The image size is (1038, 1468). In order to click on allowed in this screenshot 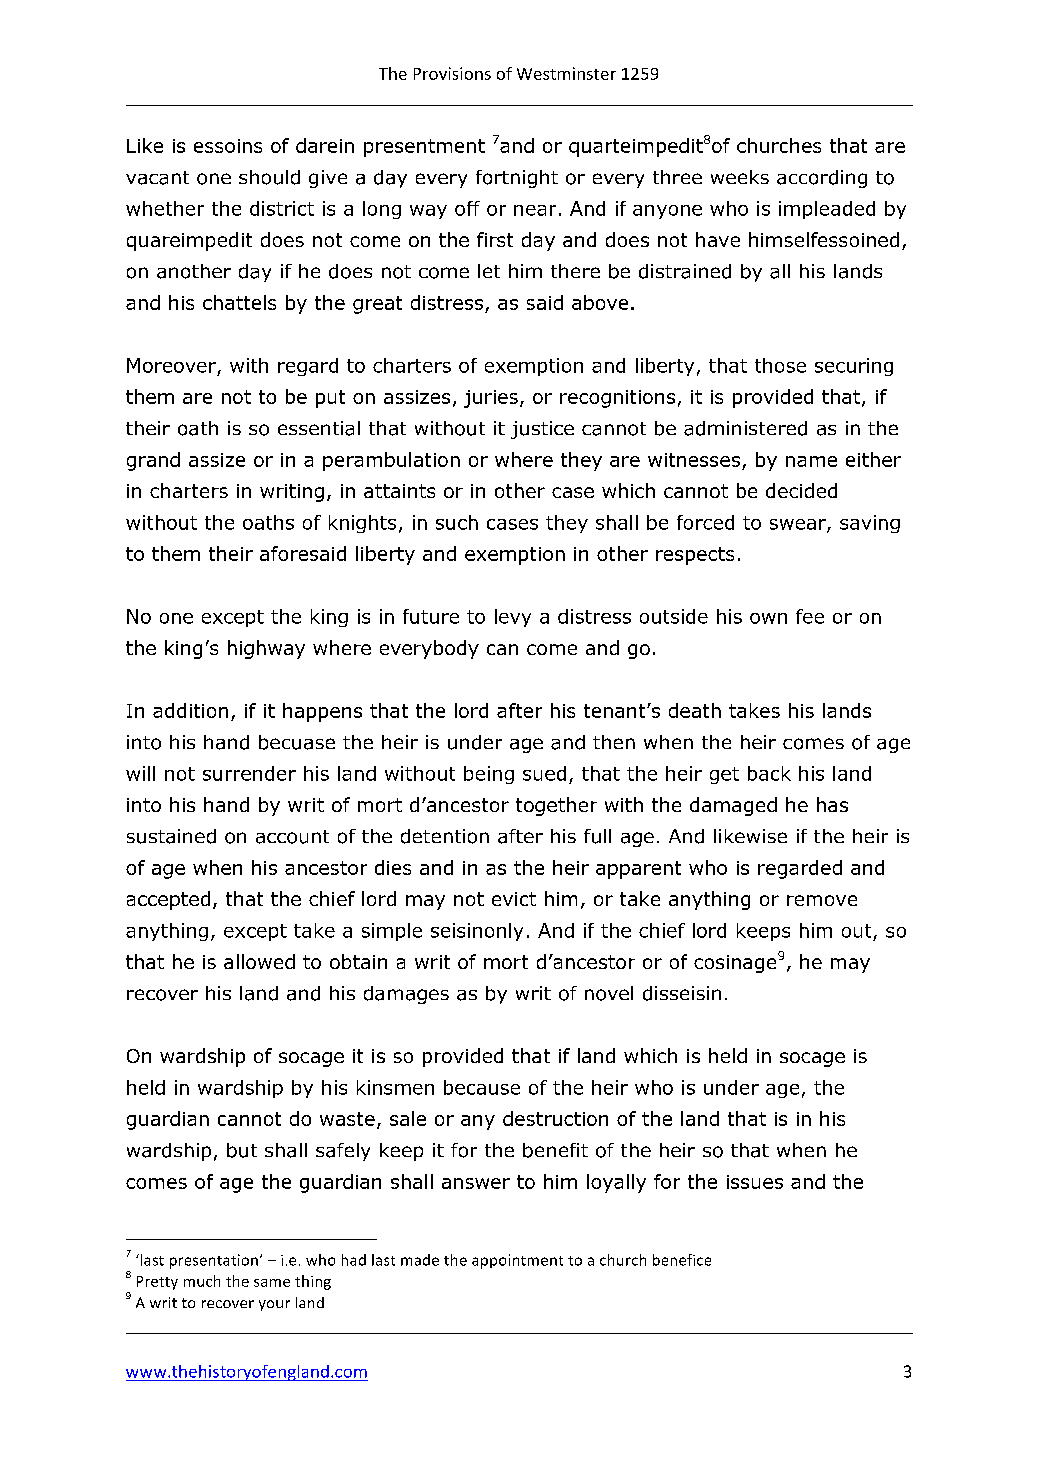, I will do `click(259, 961)`.
